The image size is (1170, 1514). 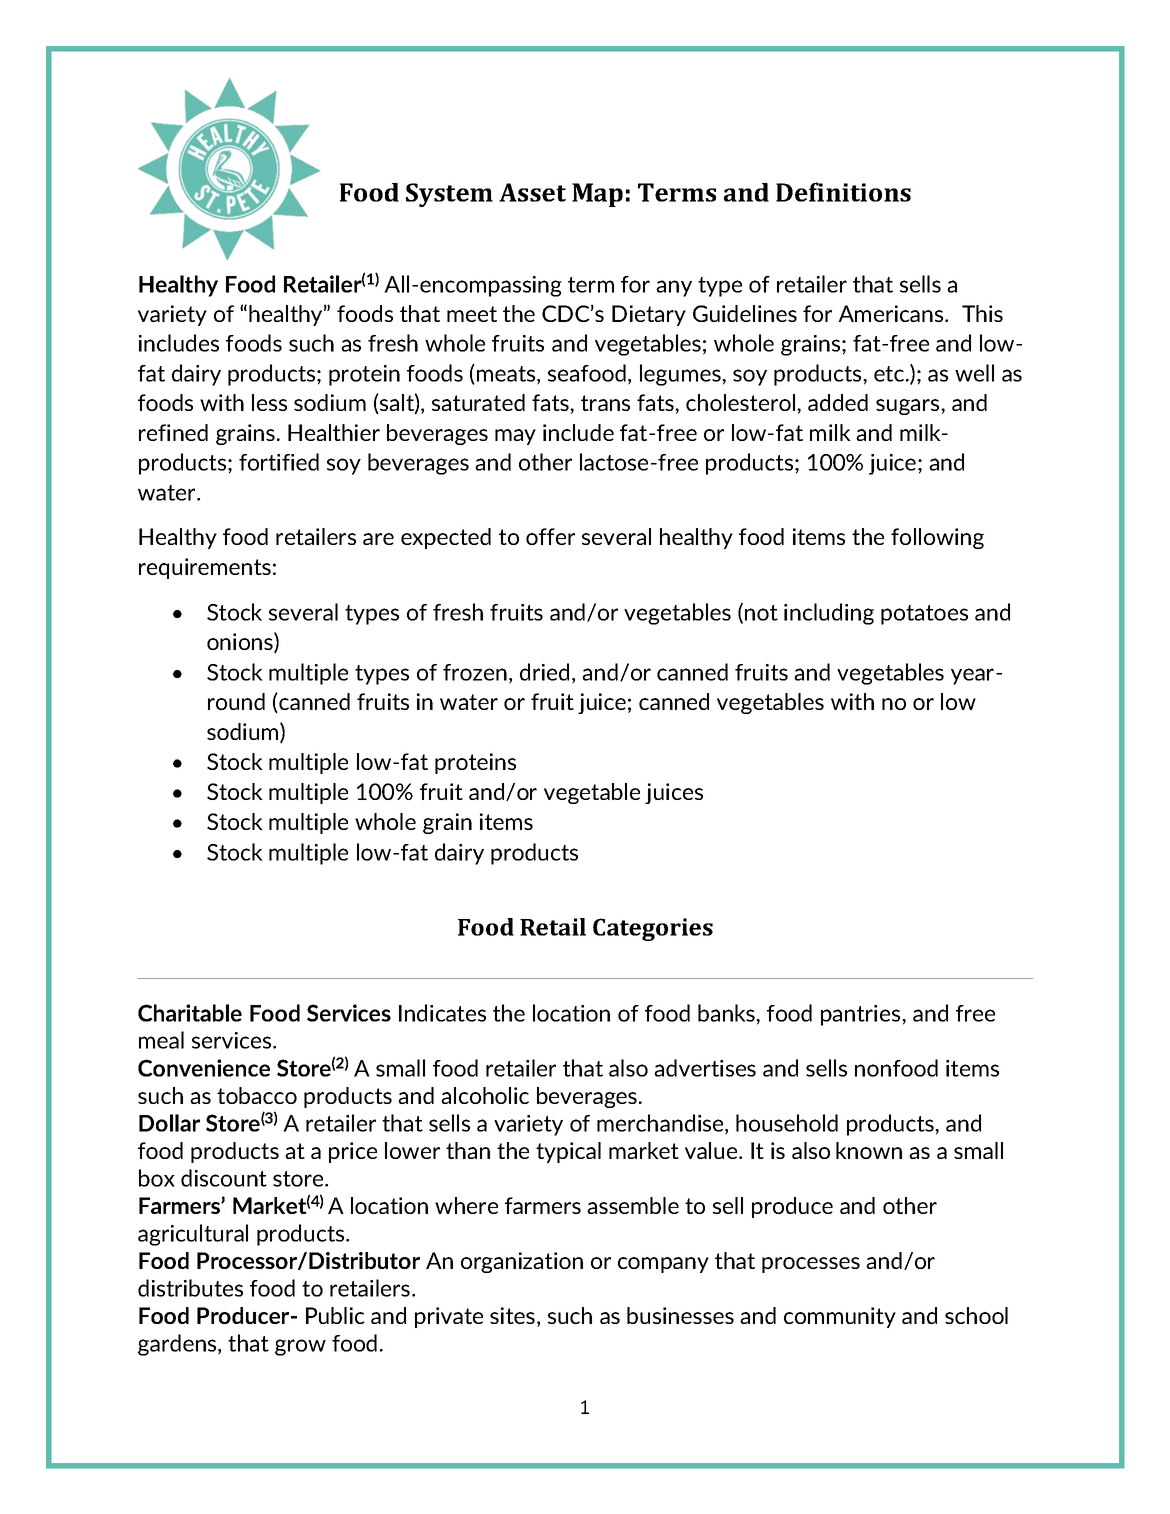 I want to click on requirements, so click(x=205, y=568).
